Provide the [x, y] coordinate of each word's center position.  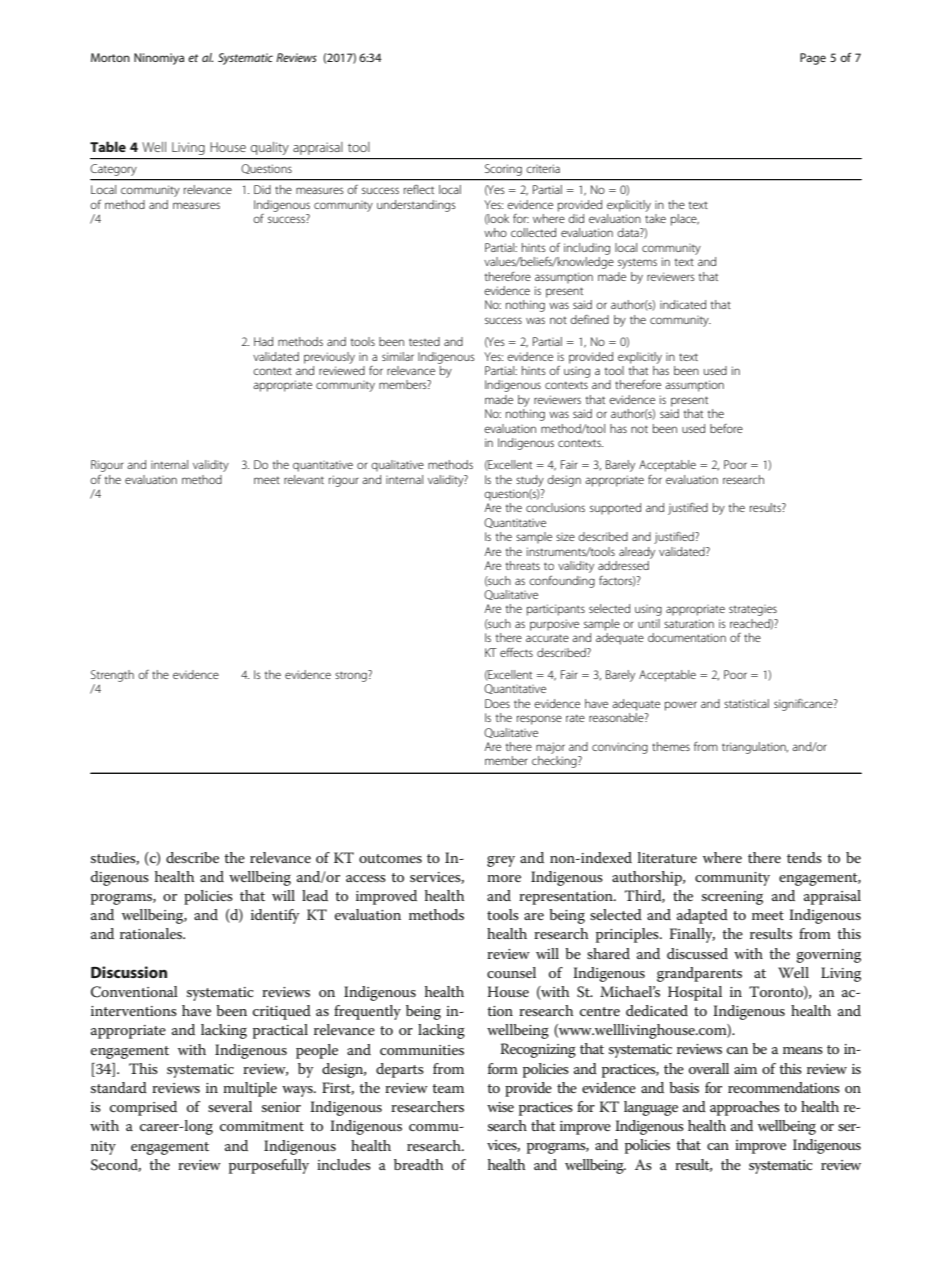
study [530, 481]
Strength [112, 676]
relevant [304, 479]
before [726, 428]
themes [671, 746]
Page [813, 59]
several [230, 1106]
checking [555, 762]
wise [500, 1107]
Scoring [503, 170]
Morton [110, 57]
